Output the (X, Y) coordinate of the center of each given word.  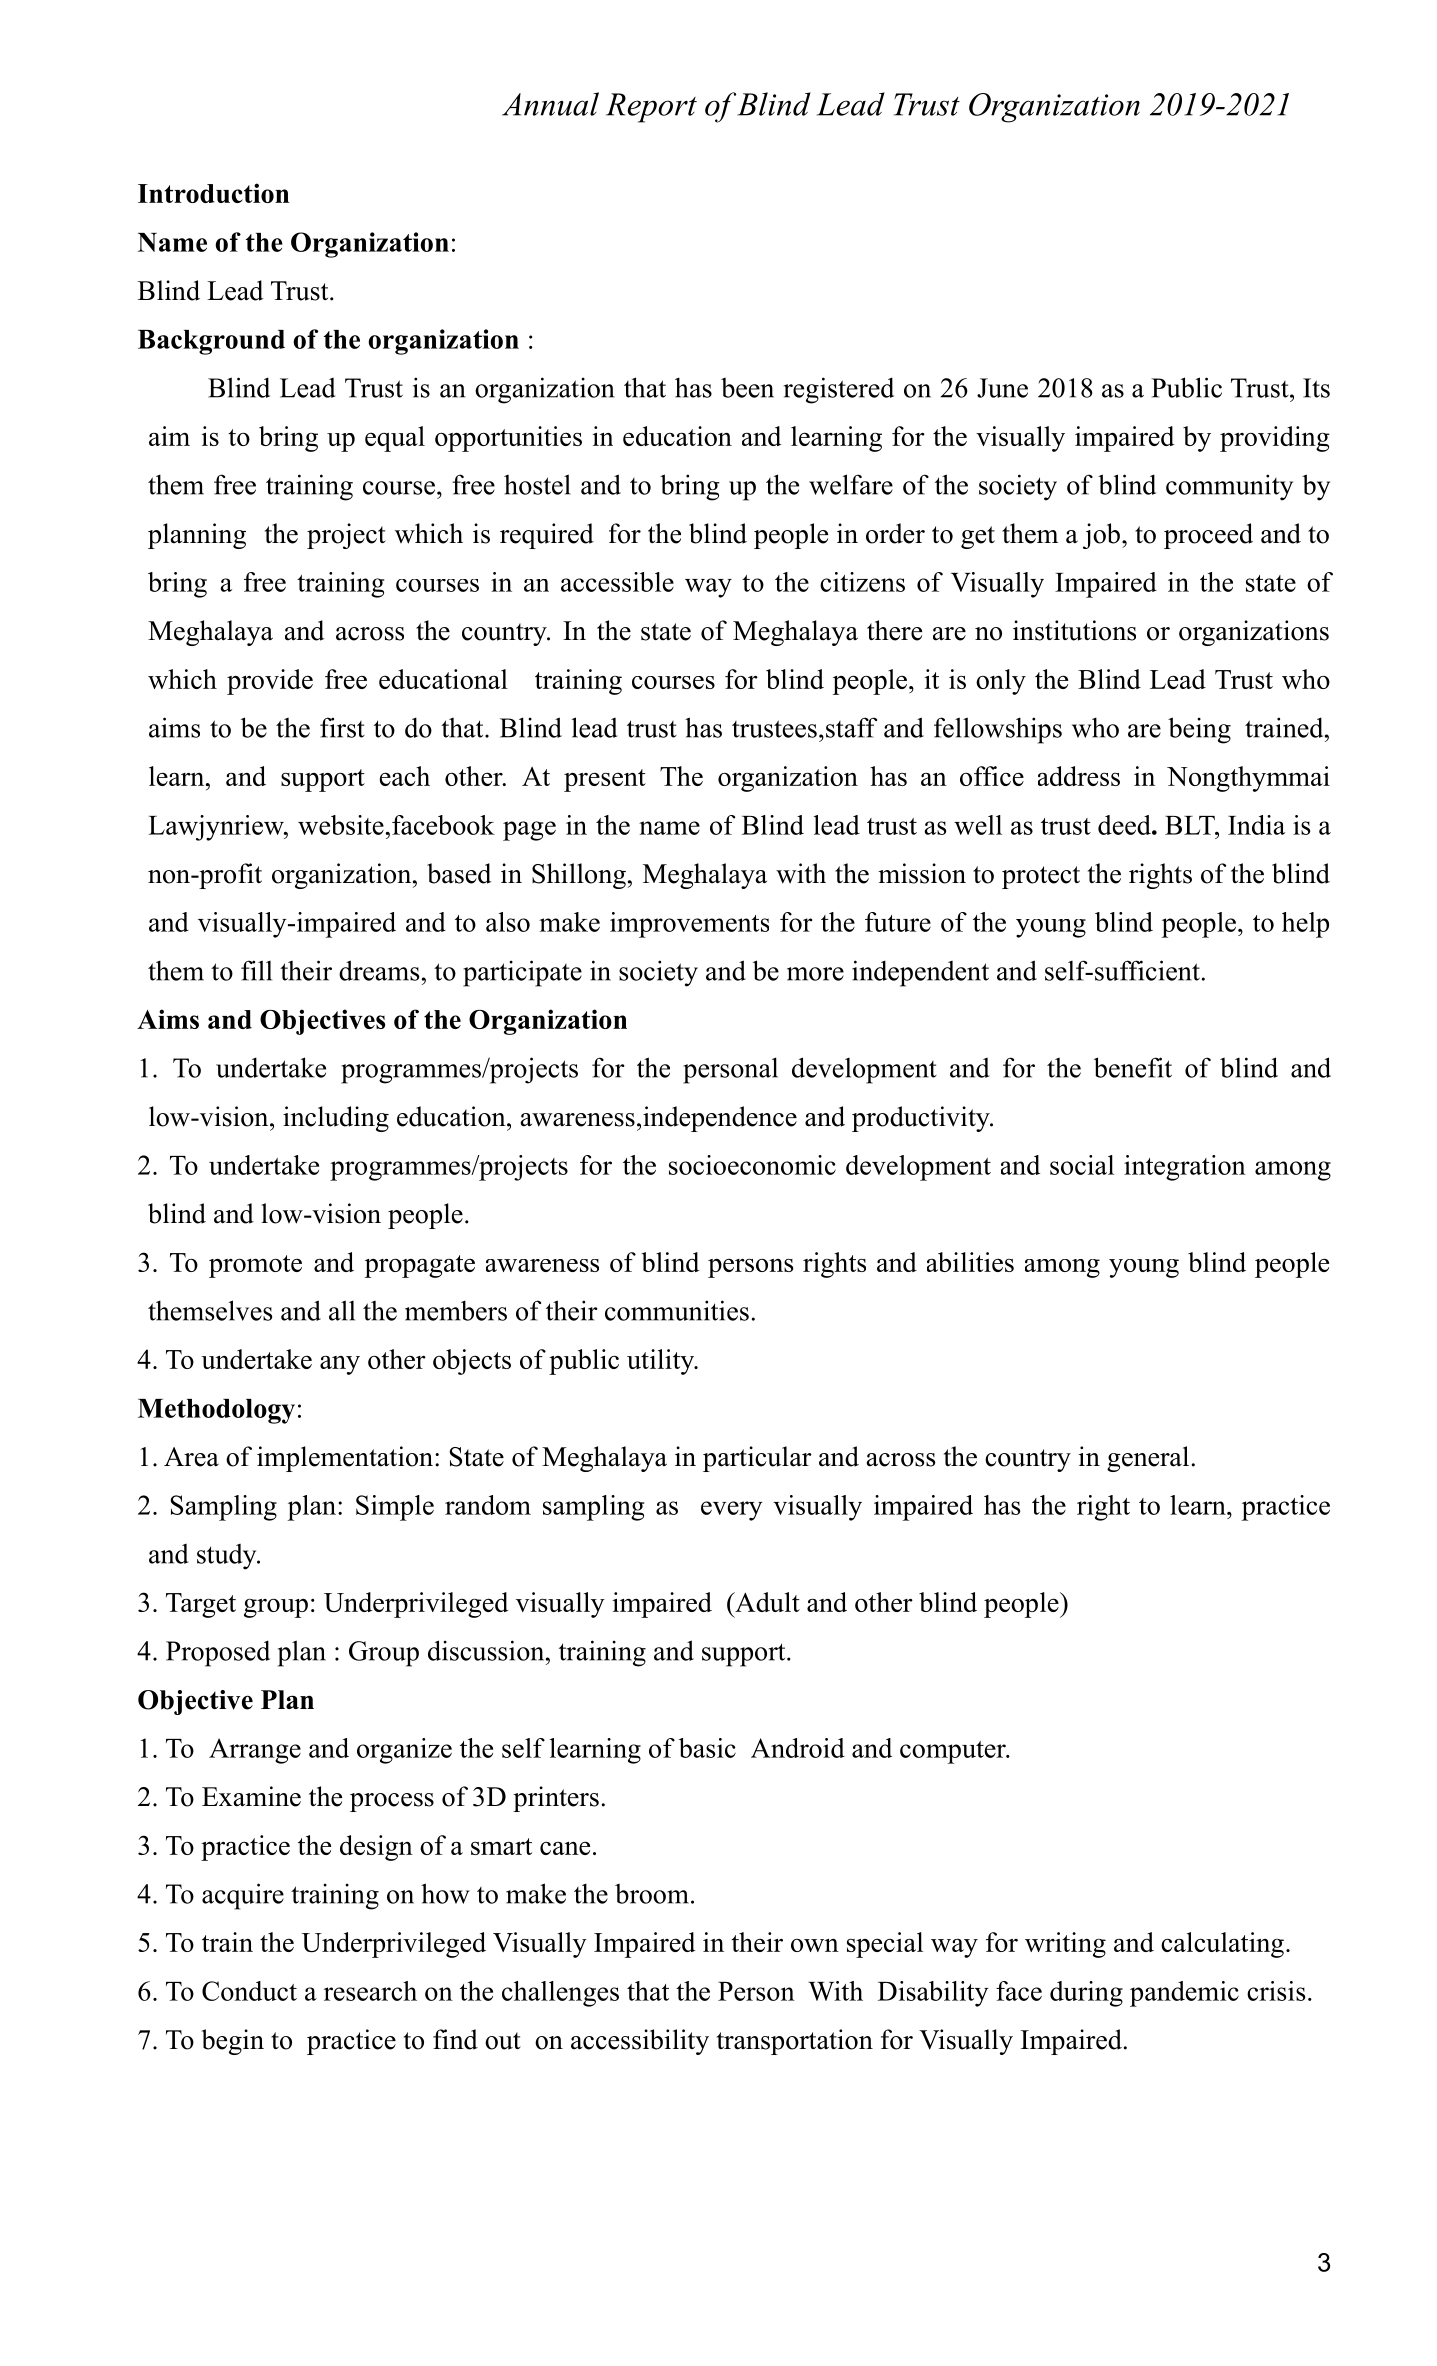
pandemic (1184, 1994)
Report (651, 108)
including (336, 1119)
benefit (1133, 1067)
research (370, 1991)
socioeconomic (752, 1165)
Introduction (213, 193)
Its (1316, 388)
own (815, 1945)
